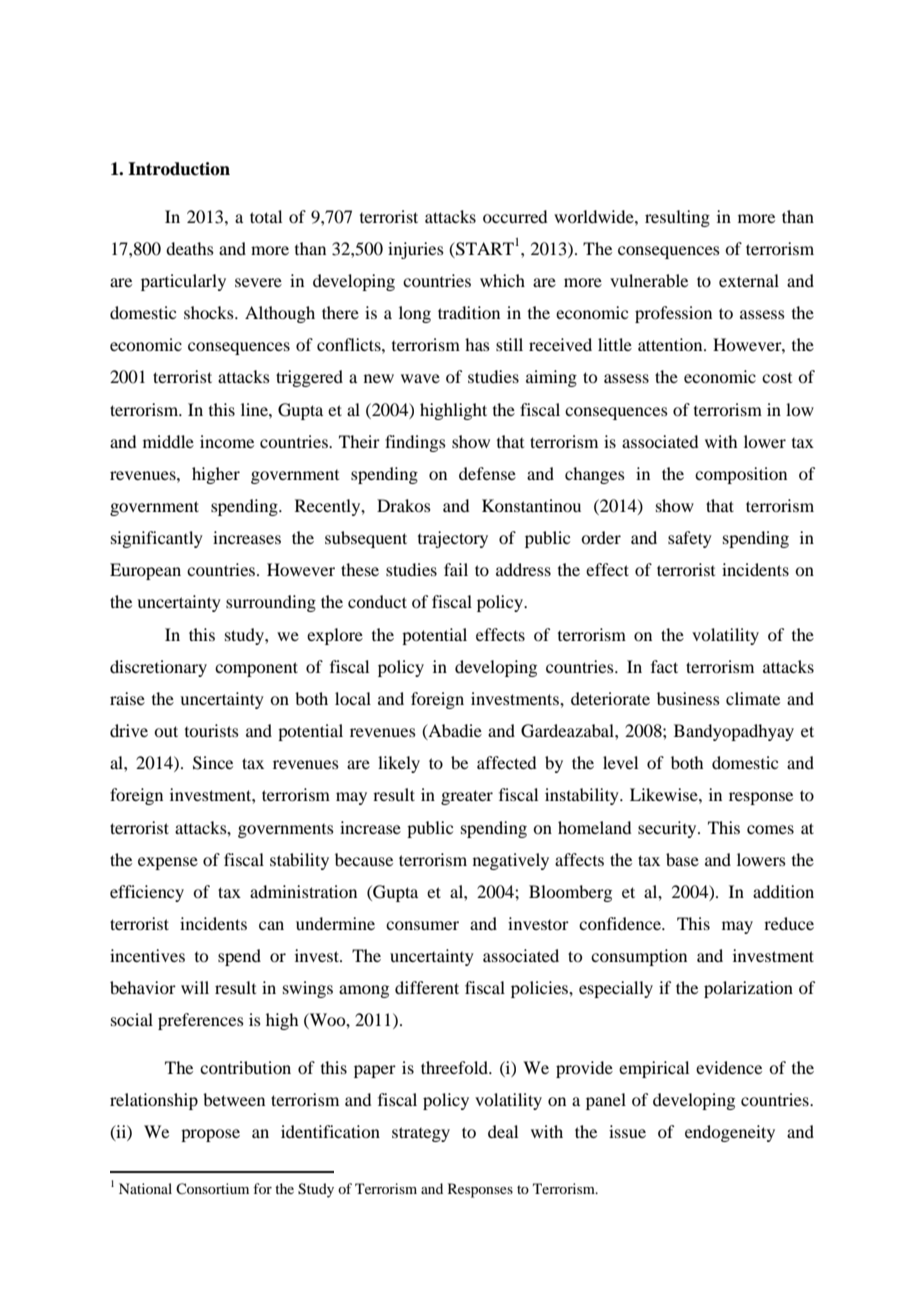 This document has height=1308, width=924. What do you see at coordinates (515, 216) in the document?
I see `occurred` at bounding box center [515, 216].
